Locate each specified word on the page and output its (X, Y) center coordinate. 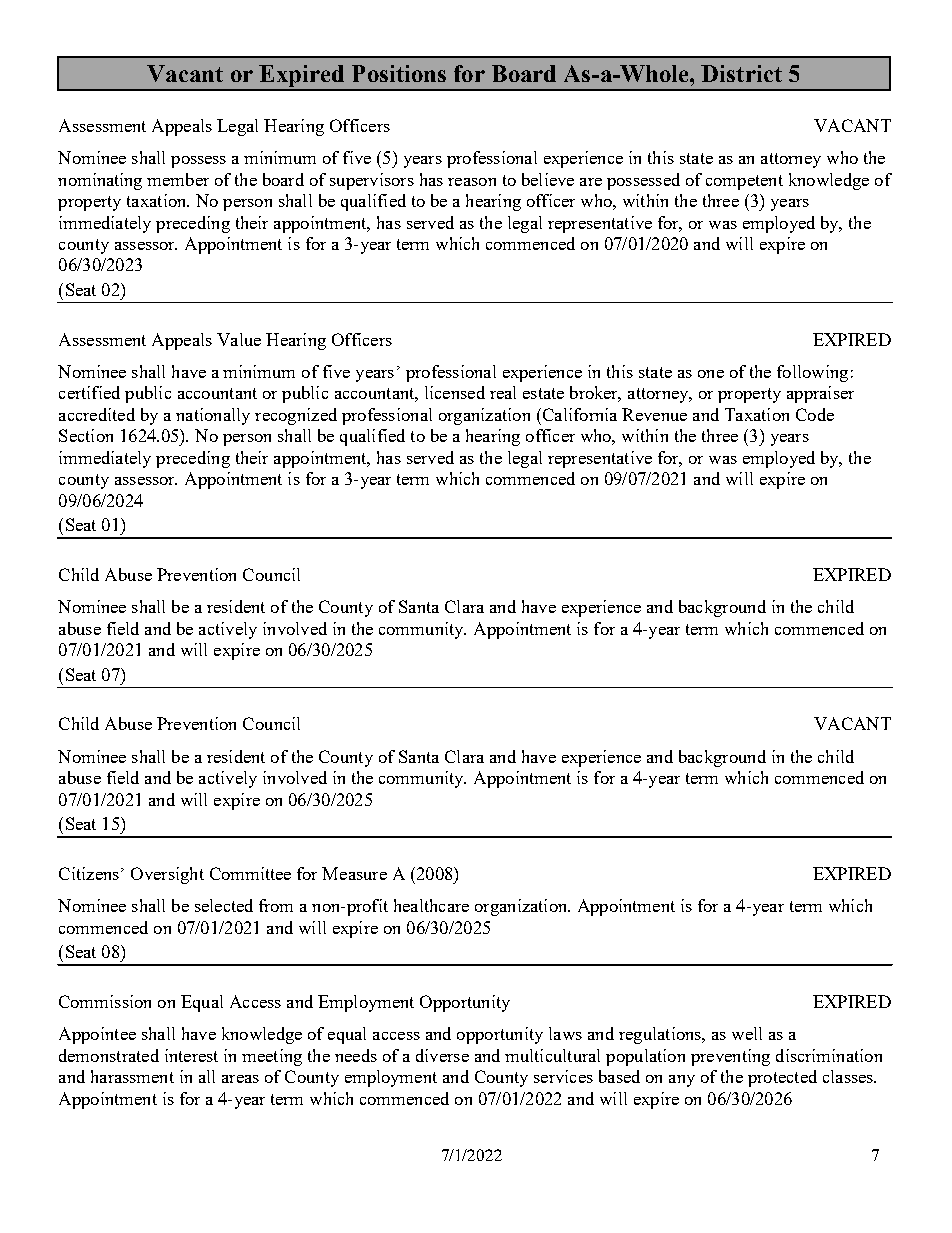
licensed (455, 392)
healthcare (431, 905)
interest (191, 1055)
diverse (442, 1055)
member (178, 179)
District (741, 73)
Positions (399, 73)
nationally (213, 416)
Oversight (167, 875)
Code (815, 414)
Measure (354, 873)
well (747, 1033)
